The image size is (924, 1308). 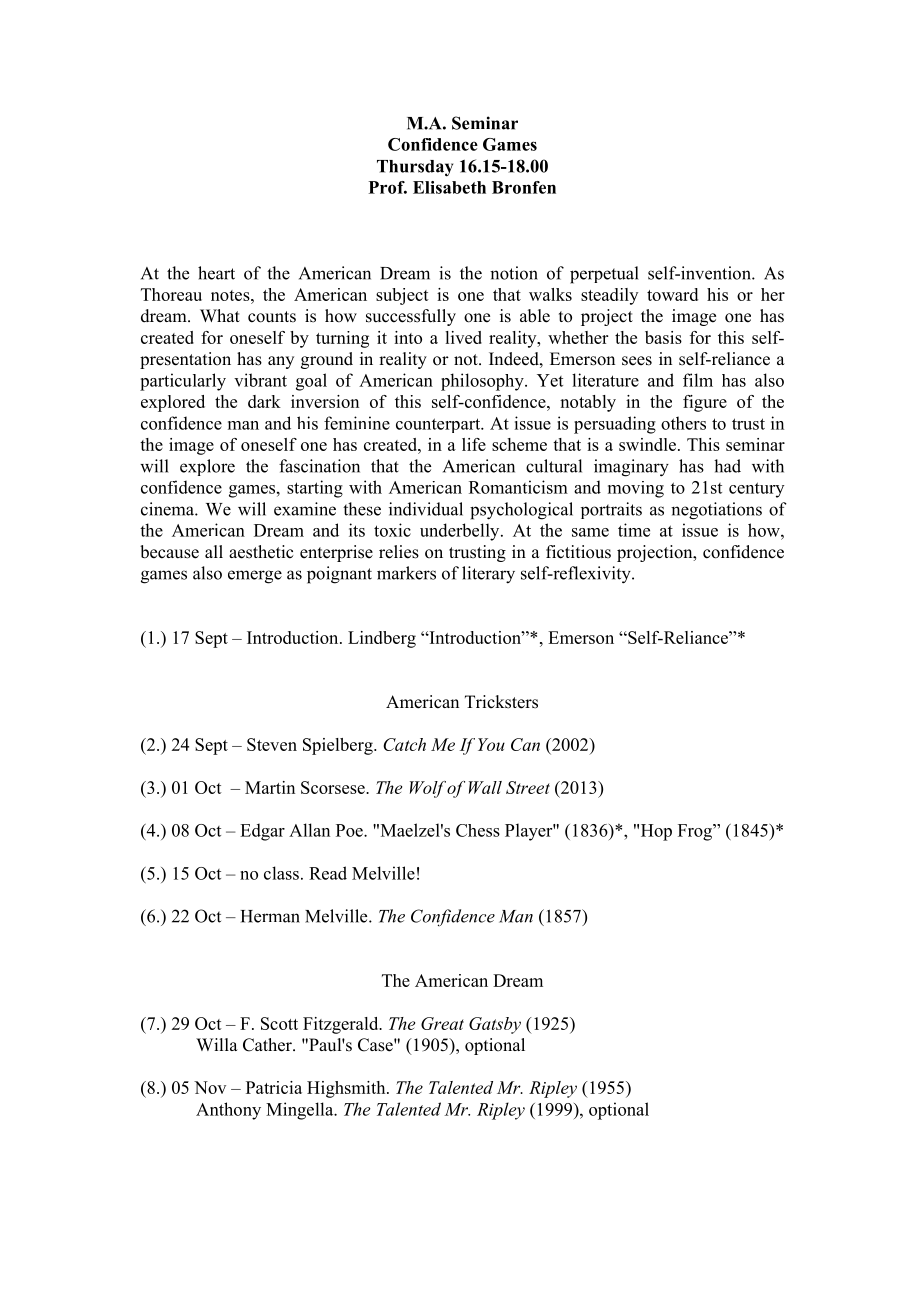 What do you see at coordinates (442, 1023) in the screenshot?
I see `Great` at bounding box center [442, 1023].
